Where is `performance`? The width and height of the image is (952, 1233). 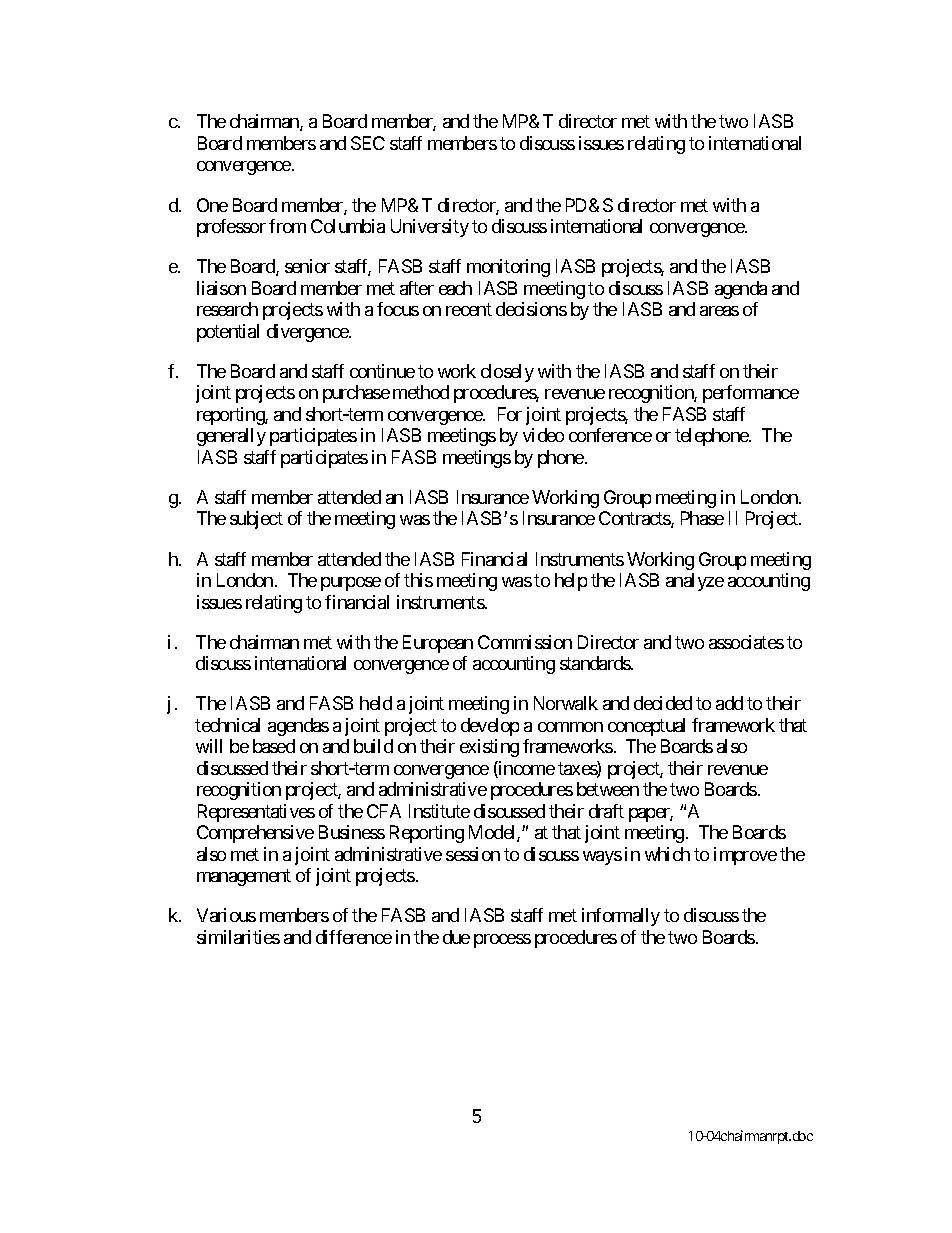
performance is located at coordinates (751, 394).
